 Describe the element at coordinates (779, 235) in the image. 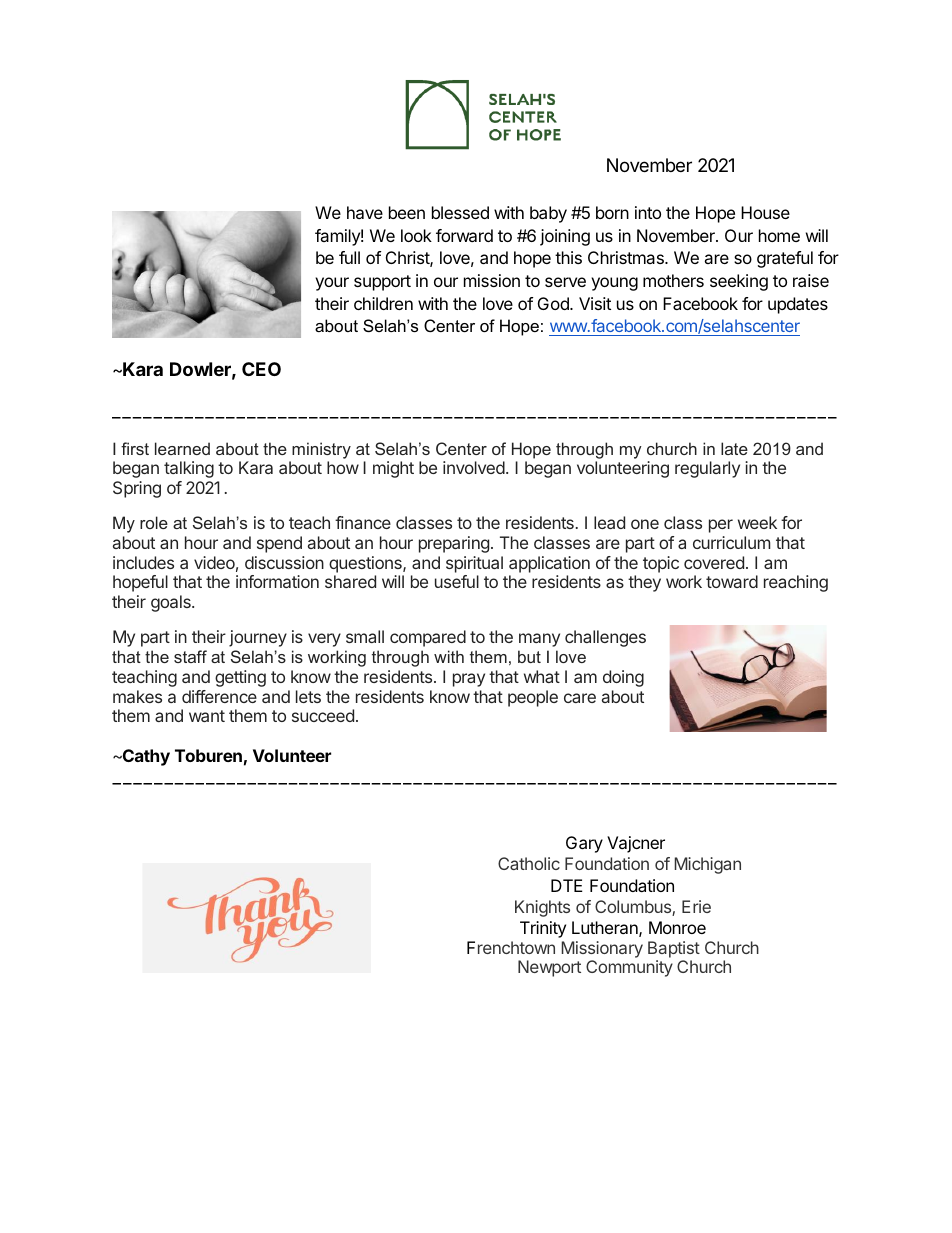

I see `home` at that location.
